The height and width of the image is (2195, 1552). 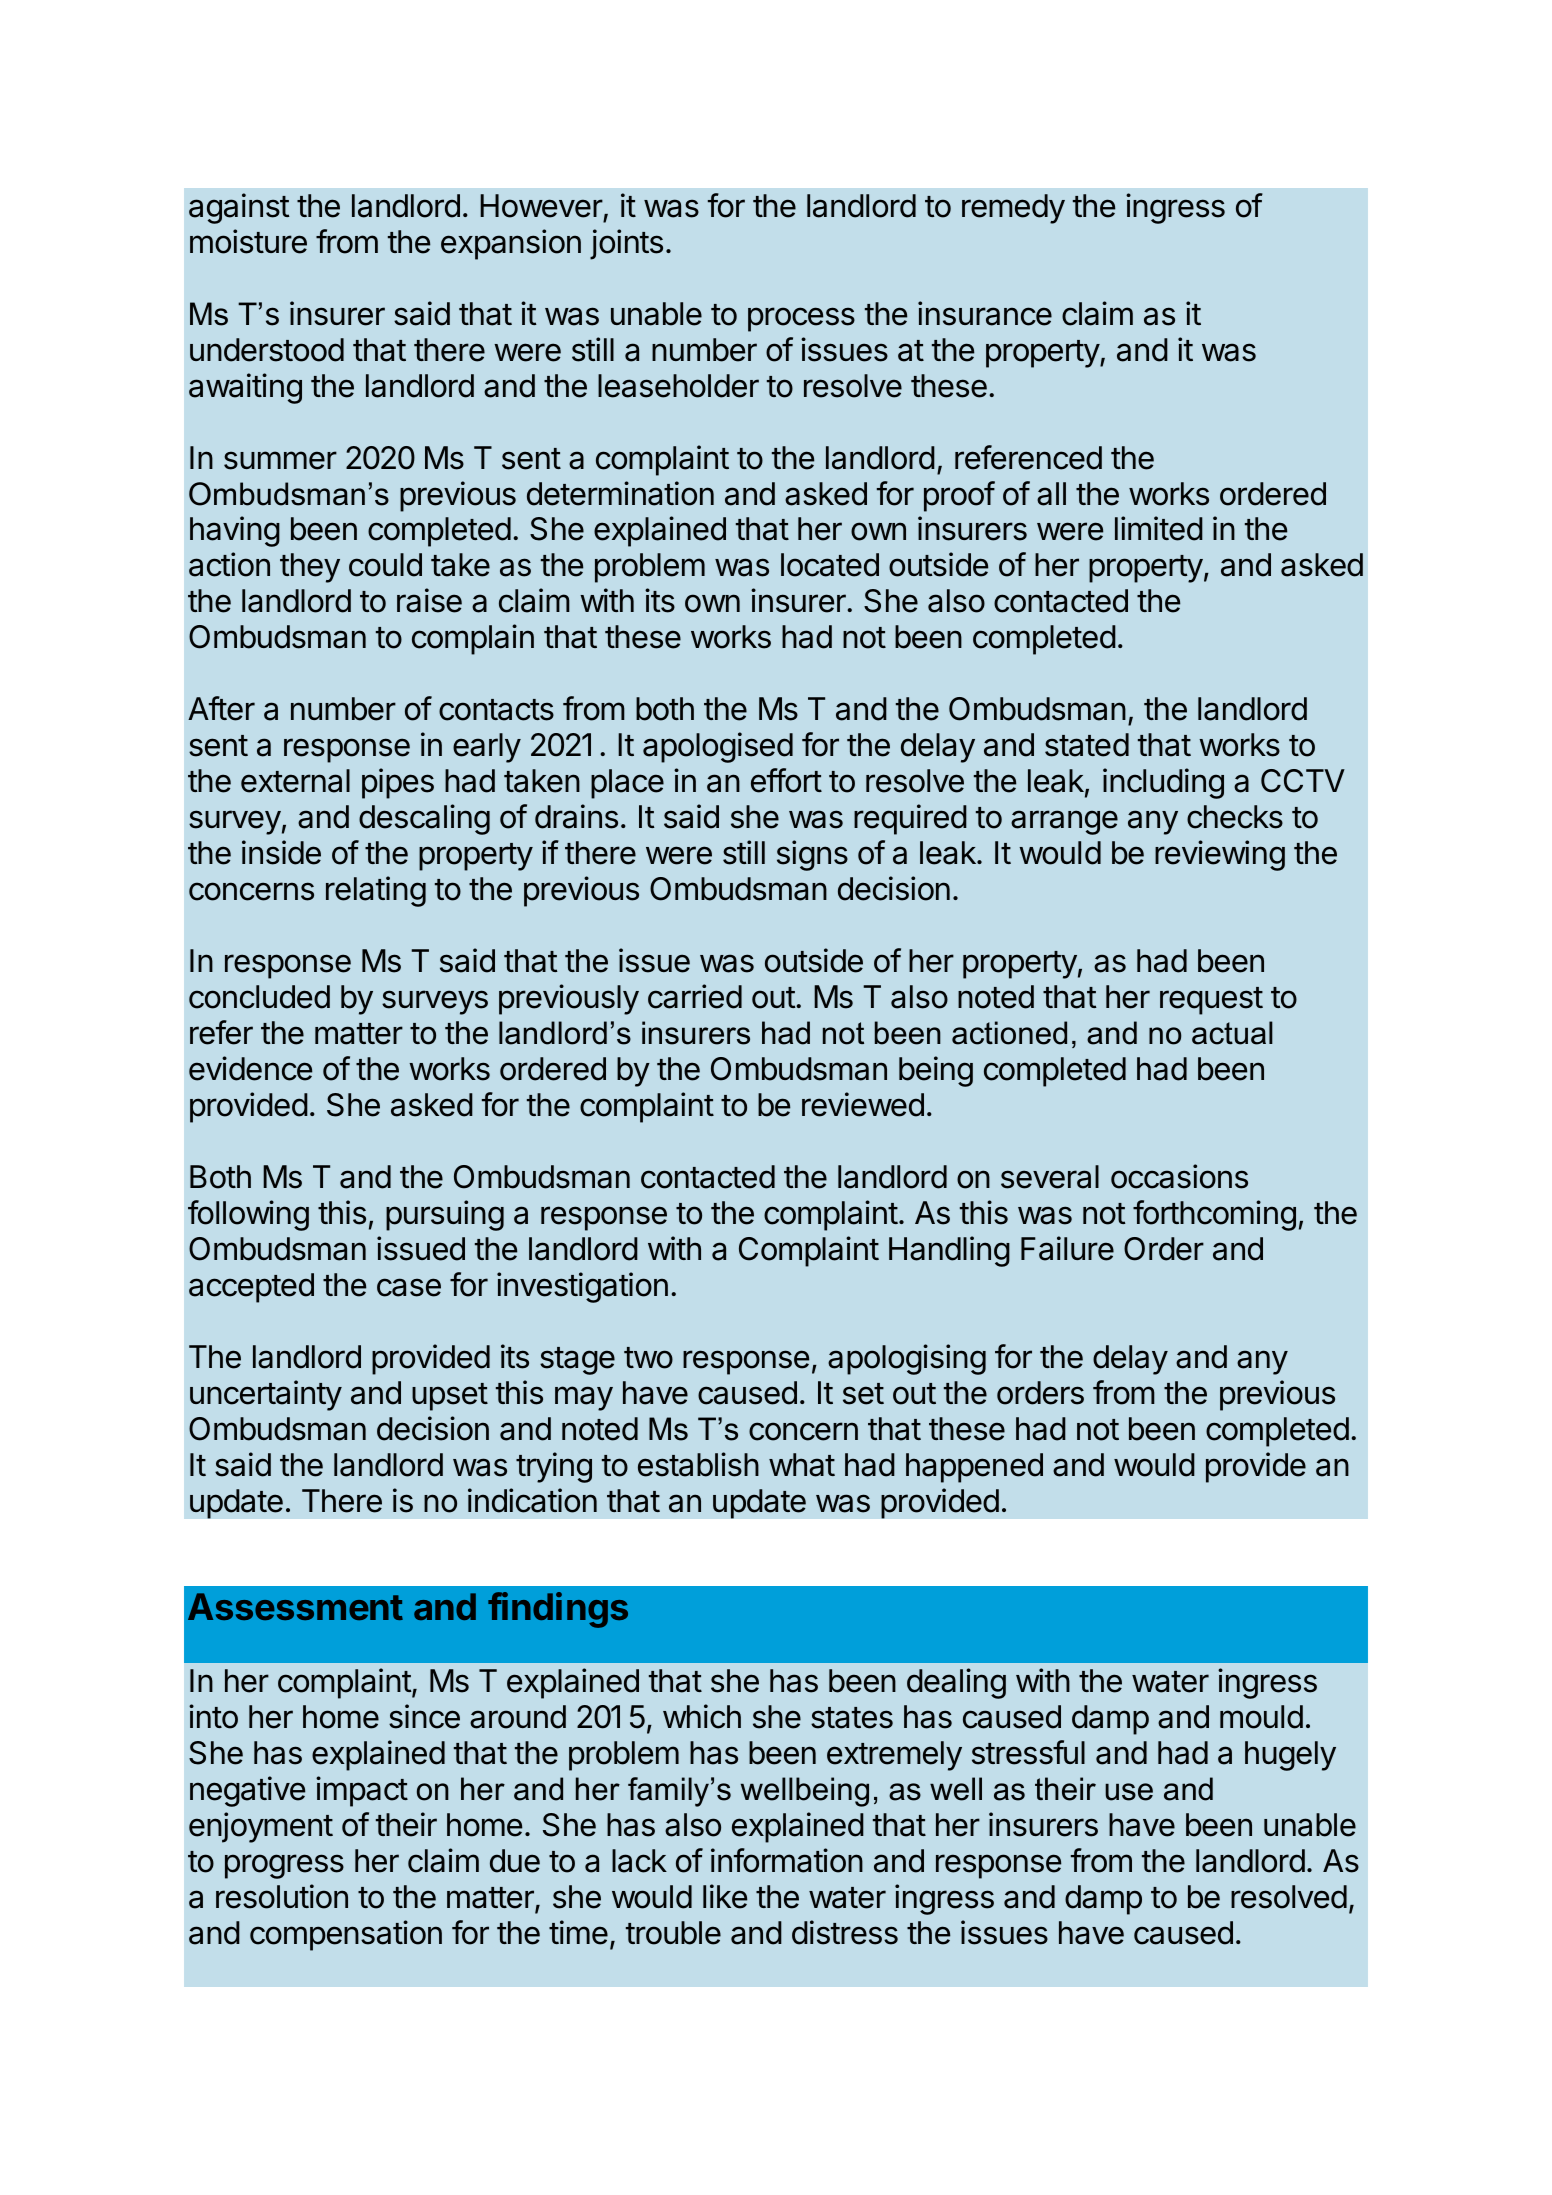 What do you see at coordinates (725, 1896) in the image?
I see `like` at bounding box center [725, 1896].
